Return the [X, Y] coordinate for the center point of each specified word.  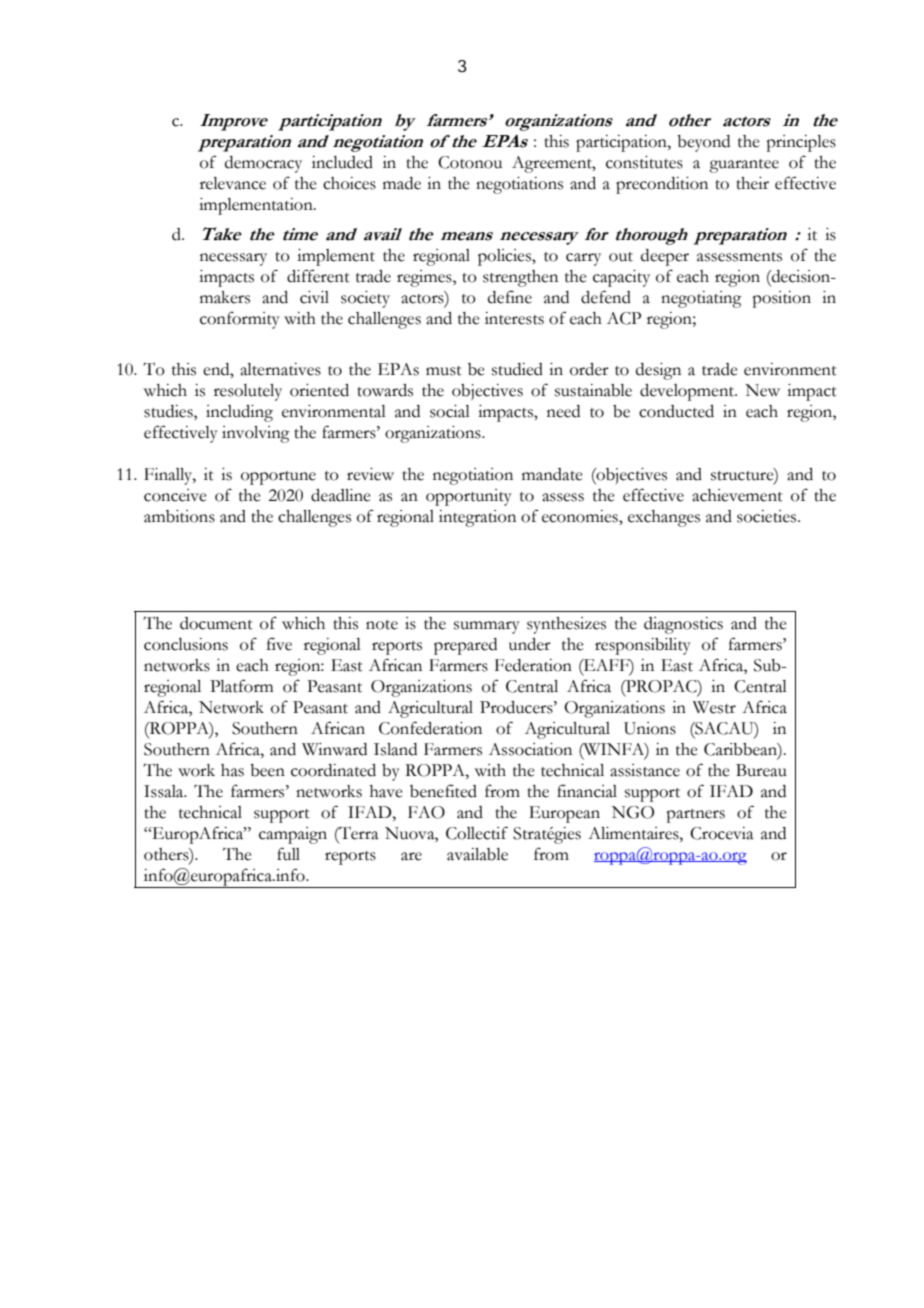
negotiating [701, 299]
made [402, 183]
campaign [293, 835]
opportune [278, 478]
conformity [240, 320]
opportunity [469, 497]
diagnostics [683, 625]
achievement [737, 495]
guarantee [744, 166]
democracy [263, 164]
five [279, 644]
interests [514, 318]
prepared [465, 646]
